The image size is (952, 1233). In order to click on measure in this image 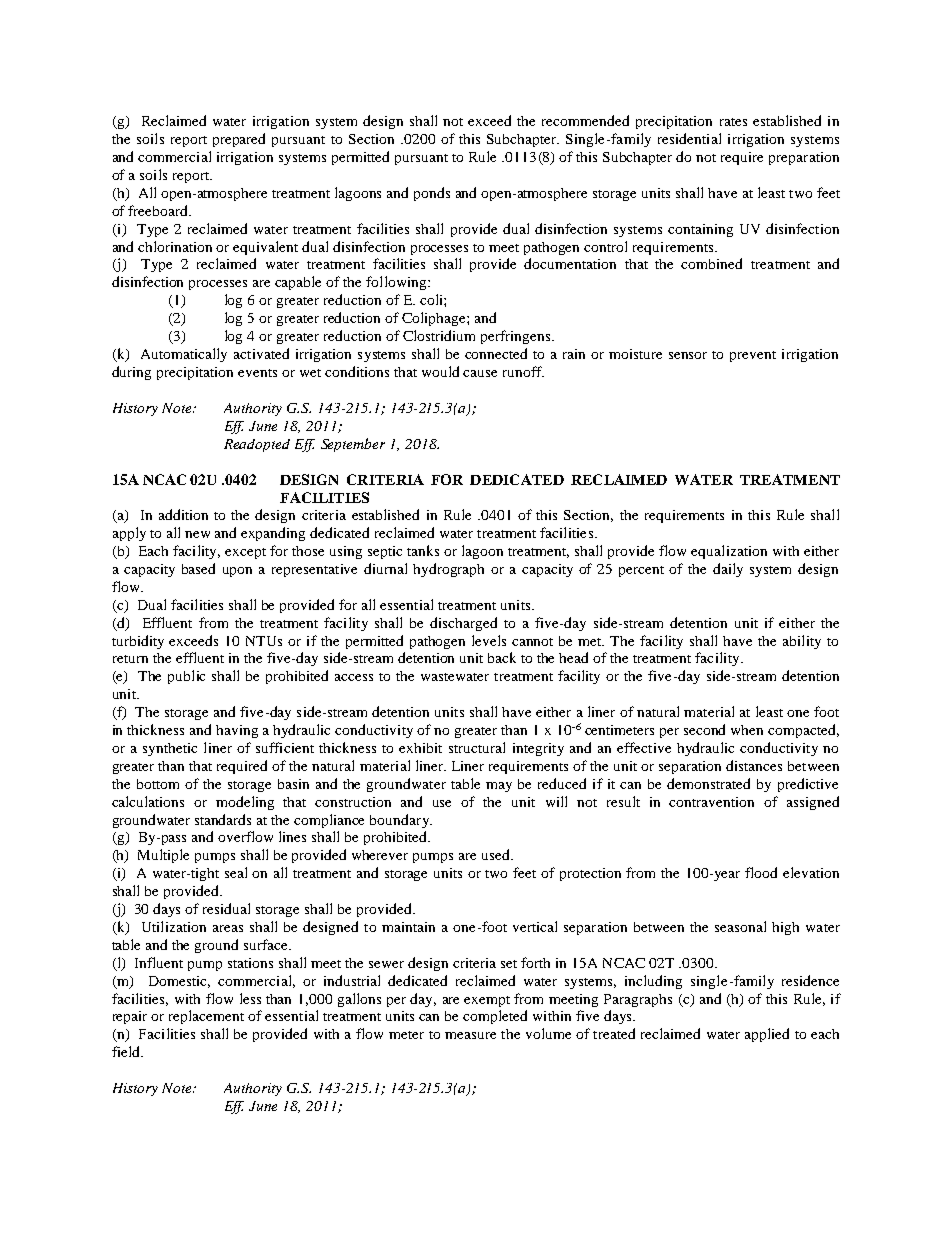, I will do `click(470, 1035)`.
